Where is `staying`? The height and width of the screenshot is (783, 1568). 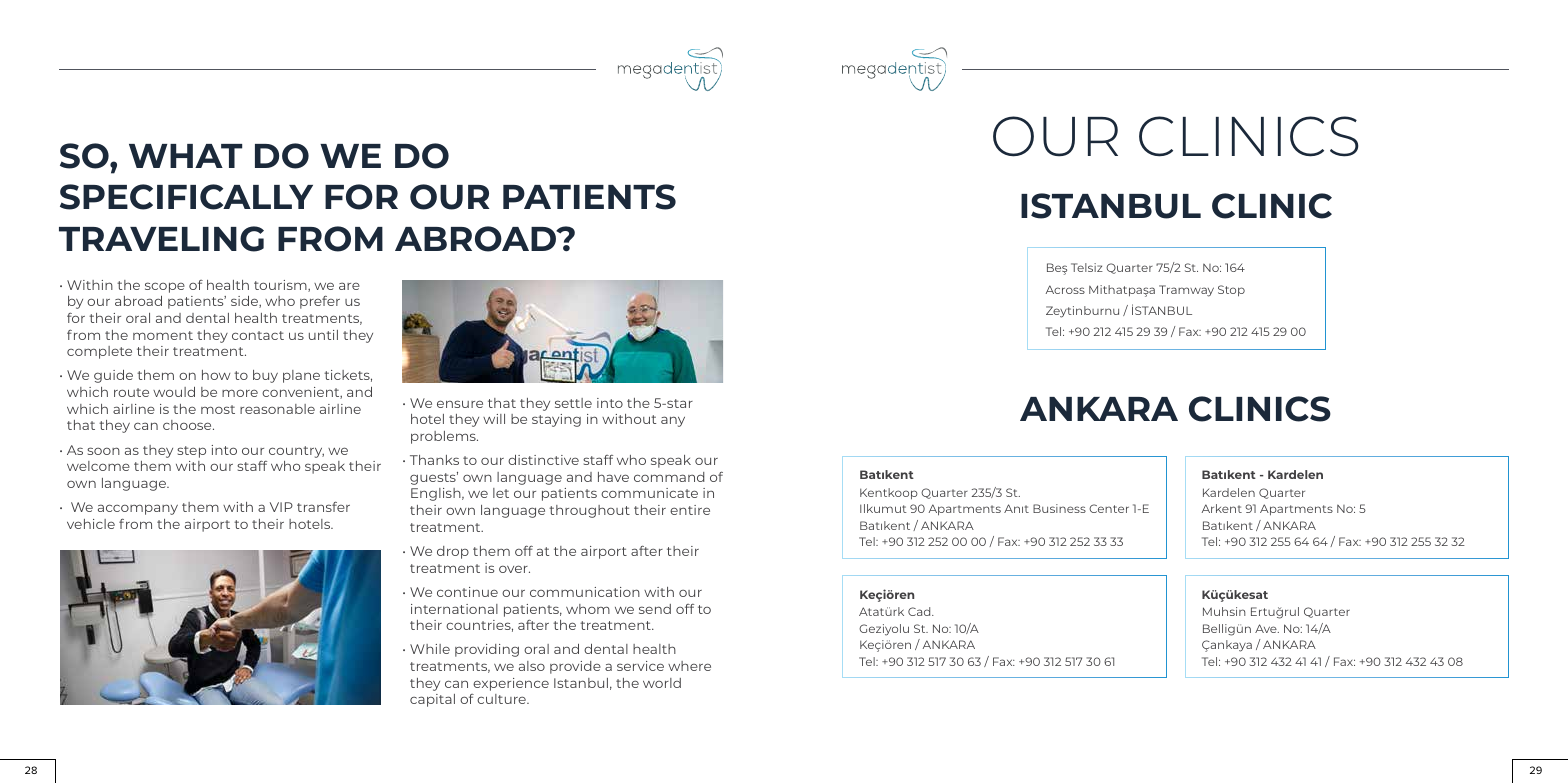 staying is located at coordinates (556, 420).
